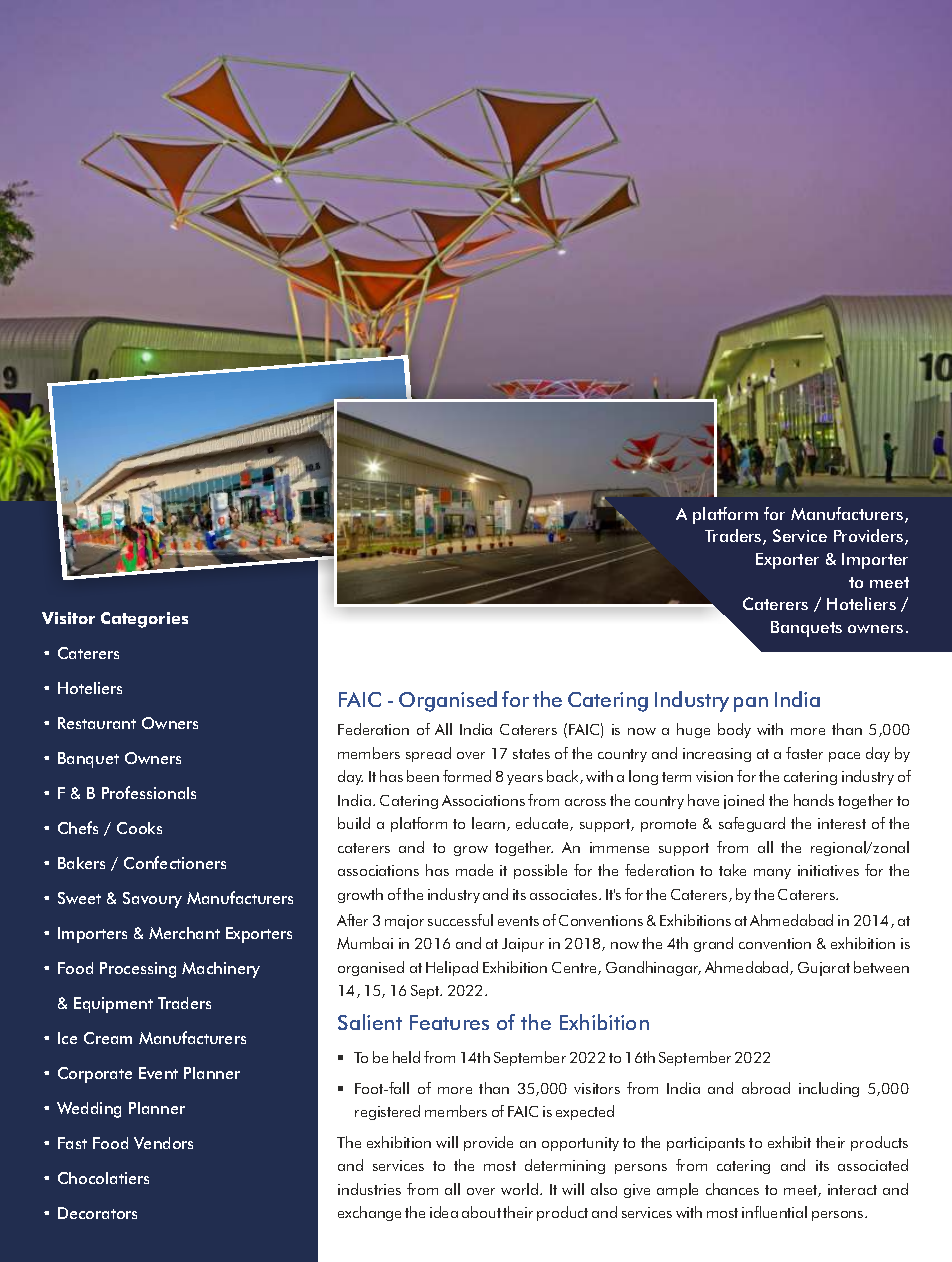  Describe the element at coordinates (531, 754) in the screenshot. I see `states` at that location.
